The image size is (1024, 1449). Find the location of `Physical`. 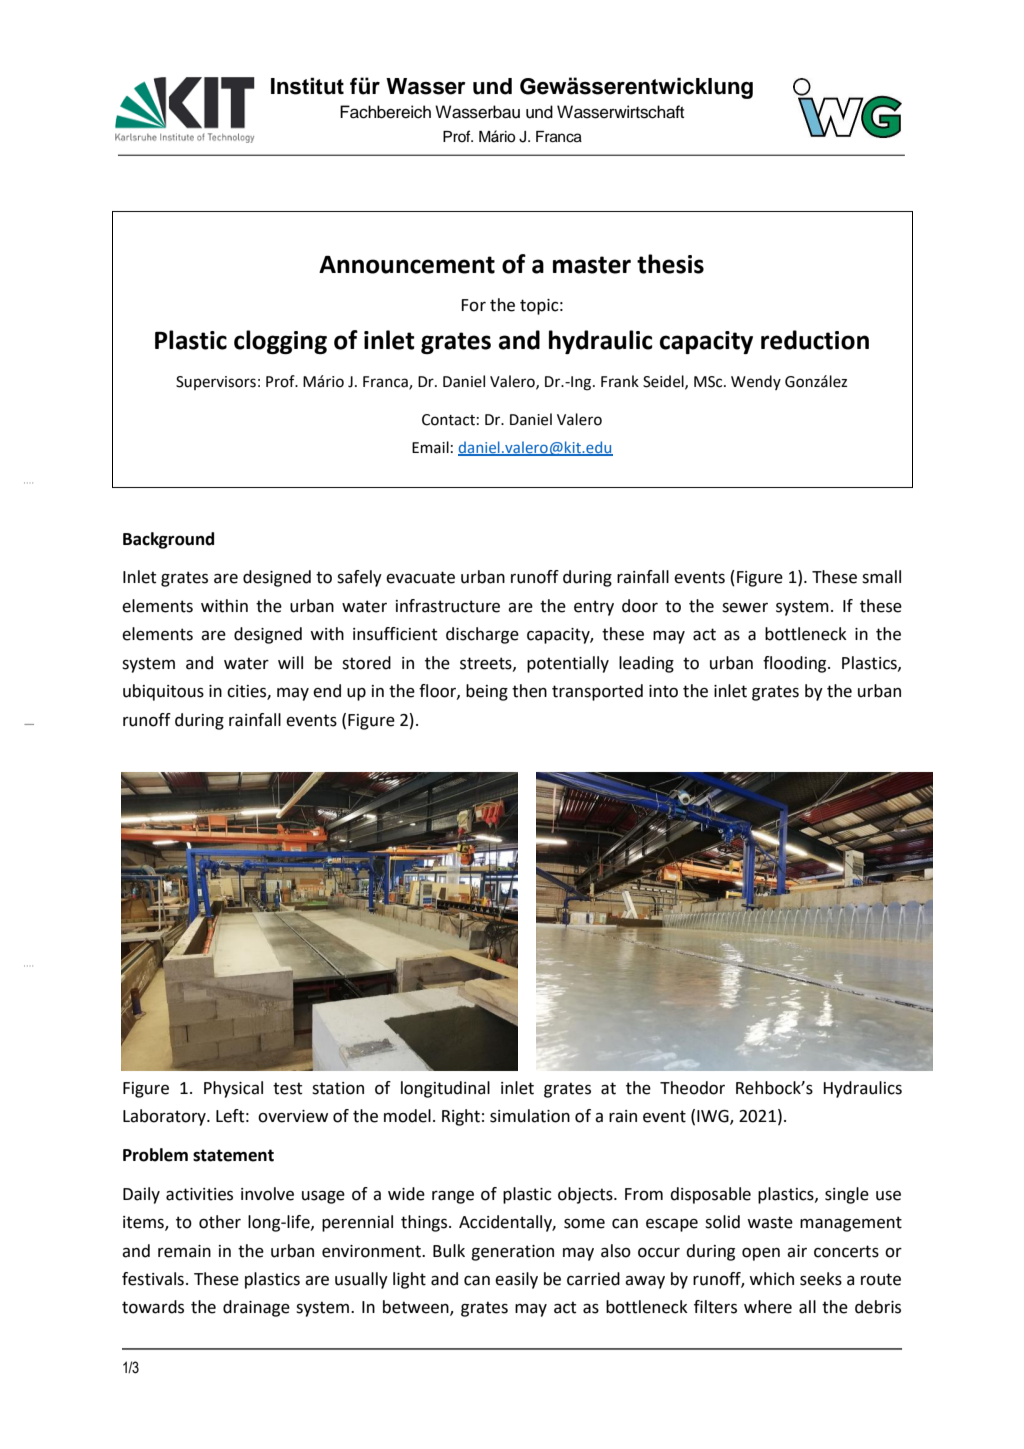

Physical is located at coordinates (233, 1089).
